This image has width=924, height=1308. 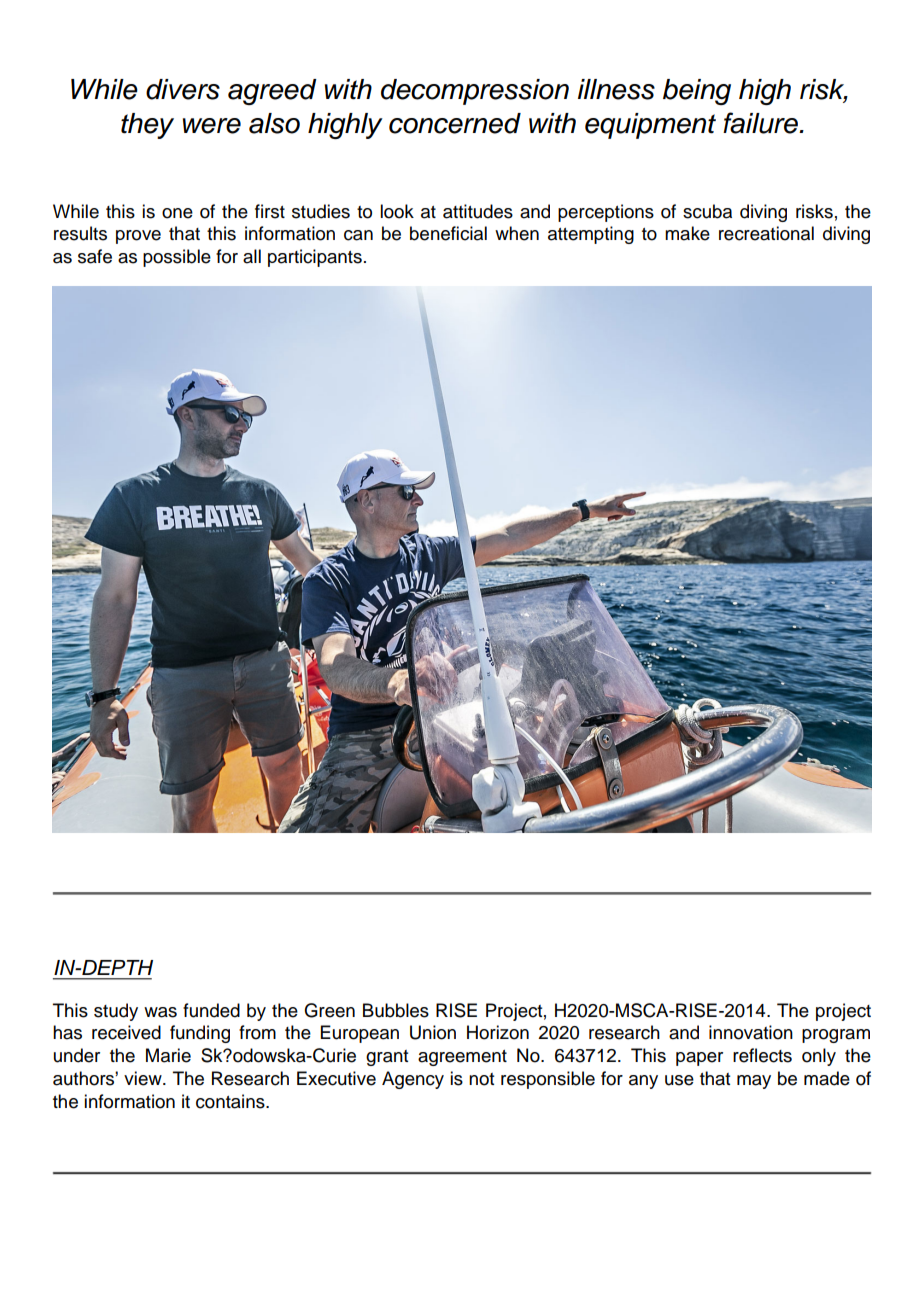 I want to click on they, so click(x=147, y=126).
